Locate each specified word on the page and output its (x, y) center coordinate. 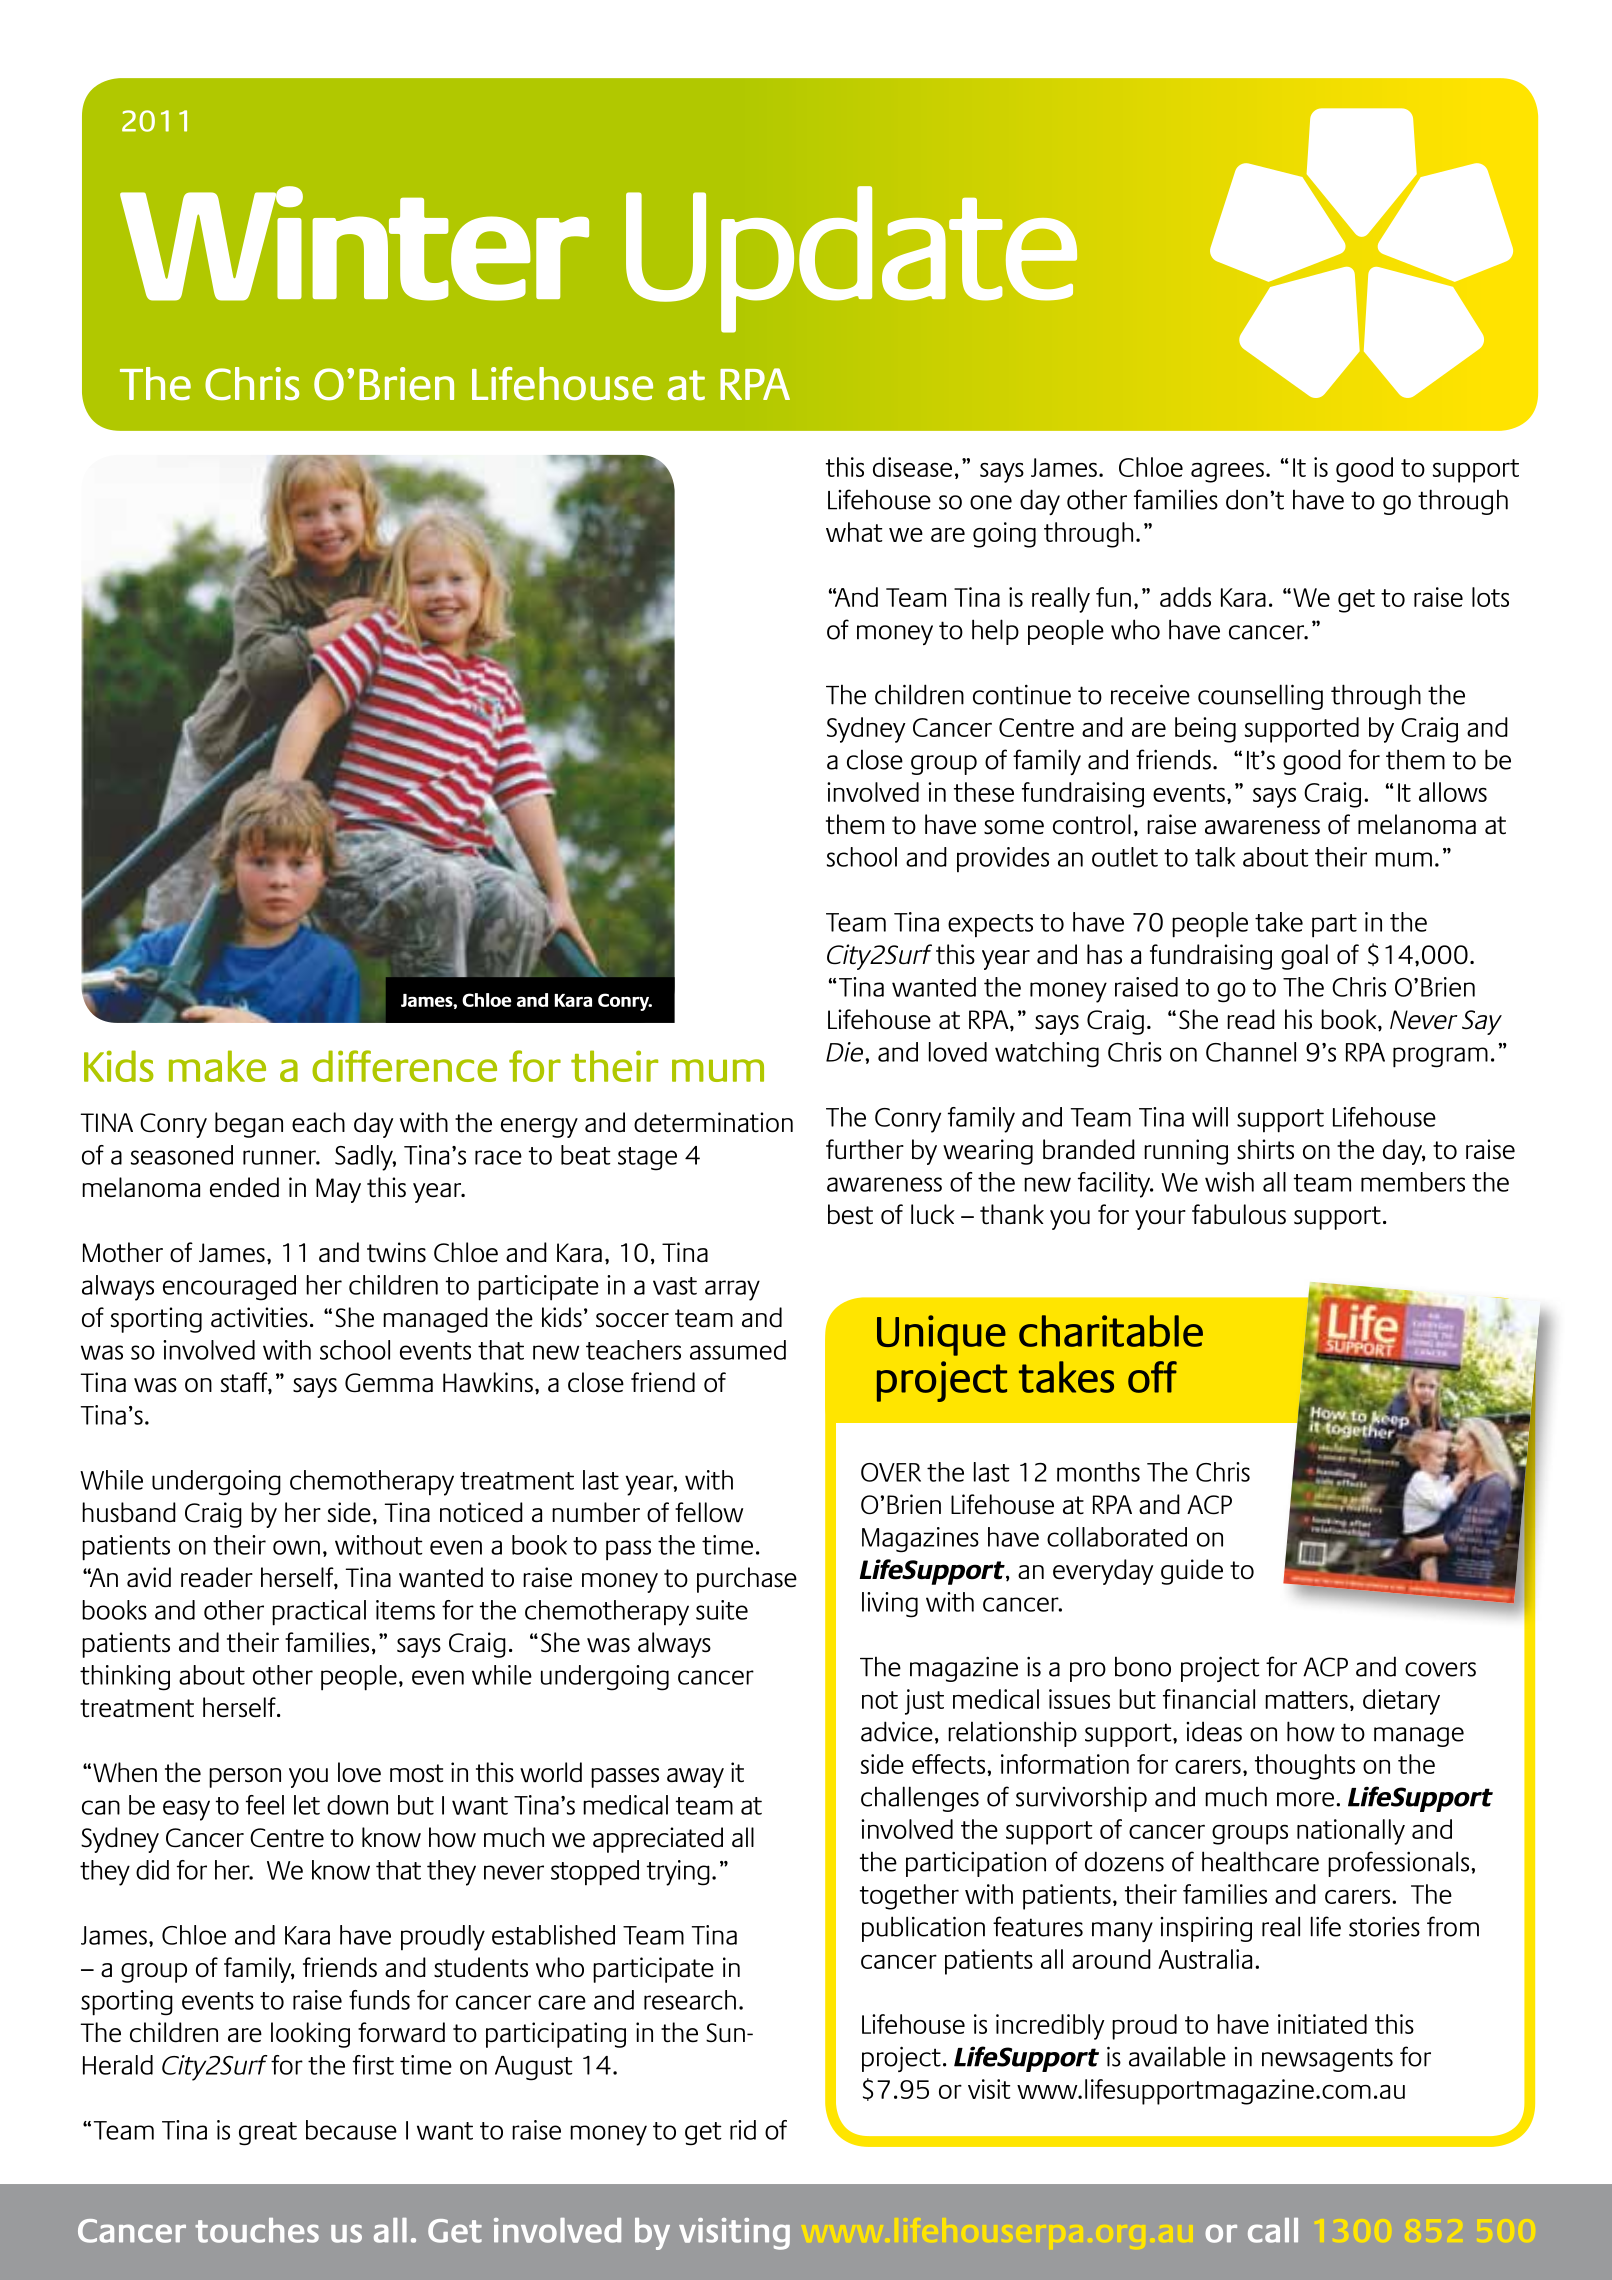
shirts (1265, 1149)
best (850, 1214)
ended (244, 1187)
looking (310, 2035)
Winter (354, 243)
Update (851, 259)
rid (743, 2130)
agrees (1227, 473)
